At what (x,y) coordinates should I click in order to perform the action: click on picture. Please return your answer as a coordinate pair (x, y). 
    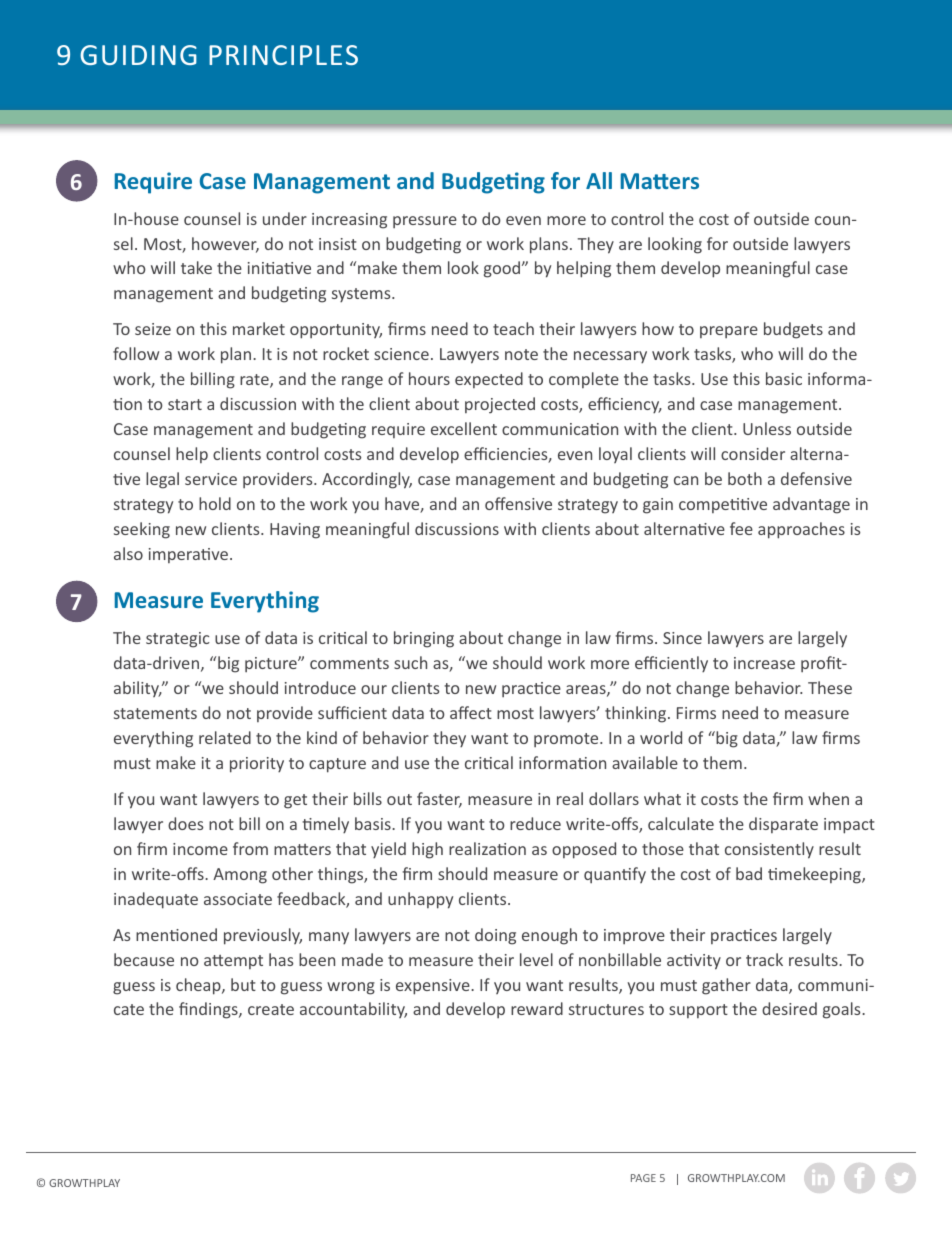
    Looking at the image, I should click on (272, 664).
